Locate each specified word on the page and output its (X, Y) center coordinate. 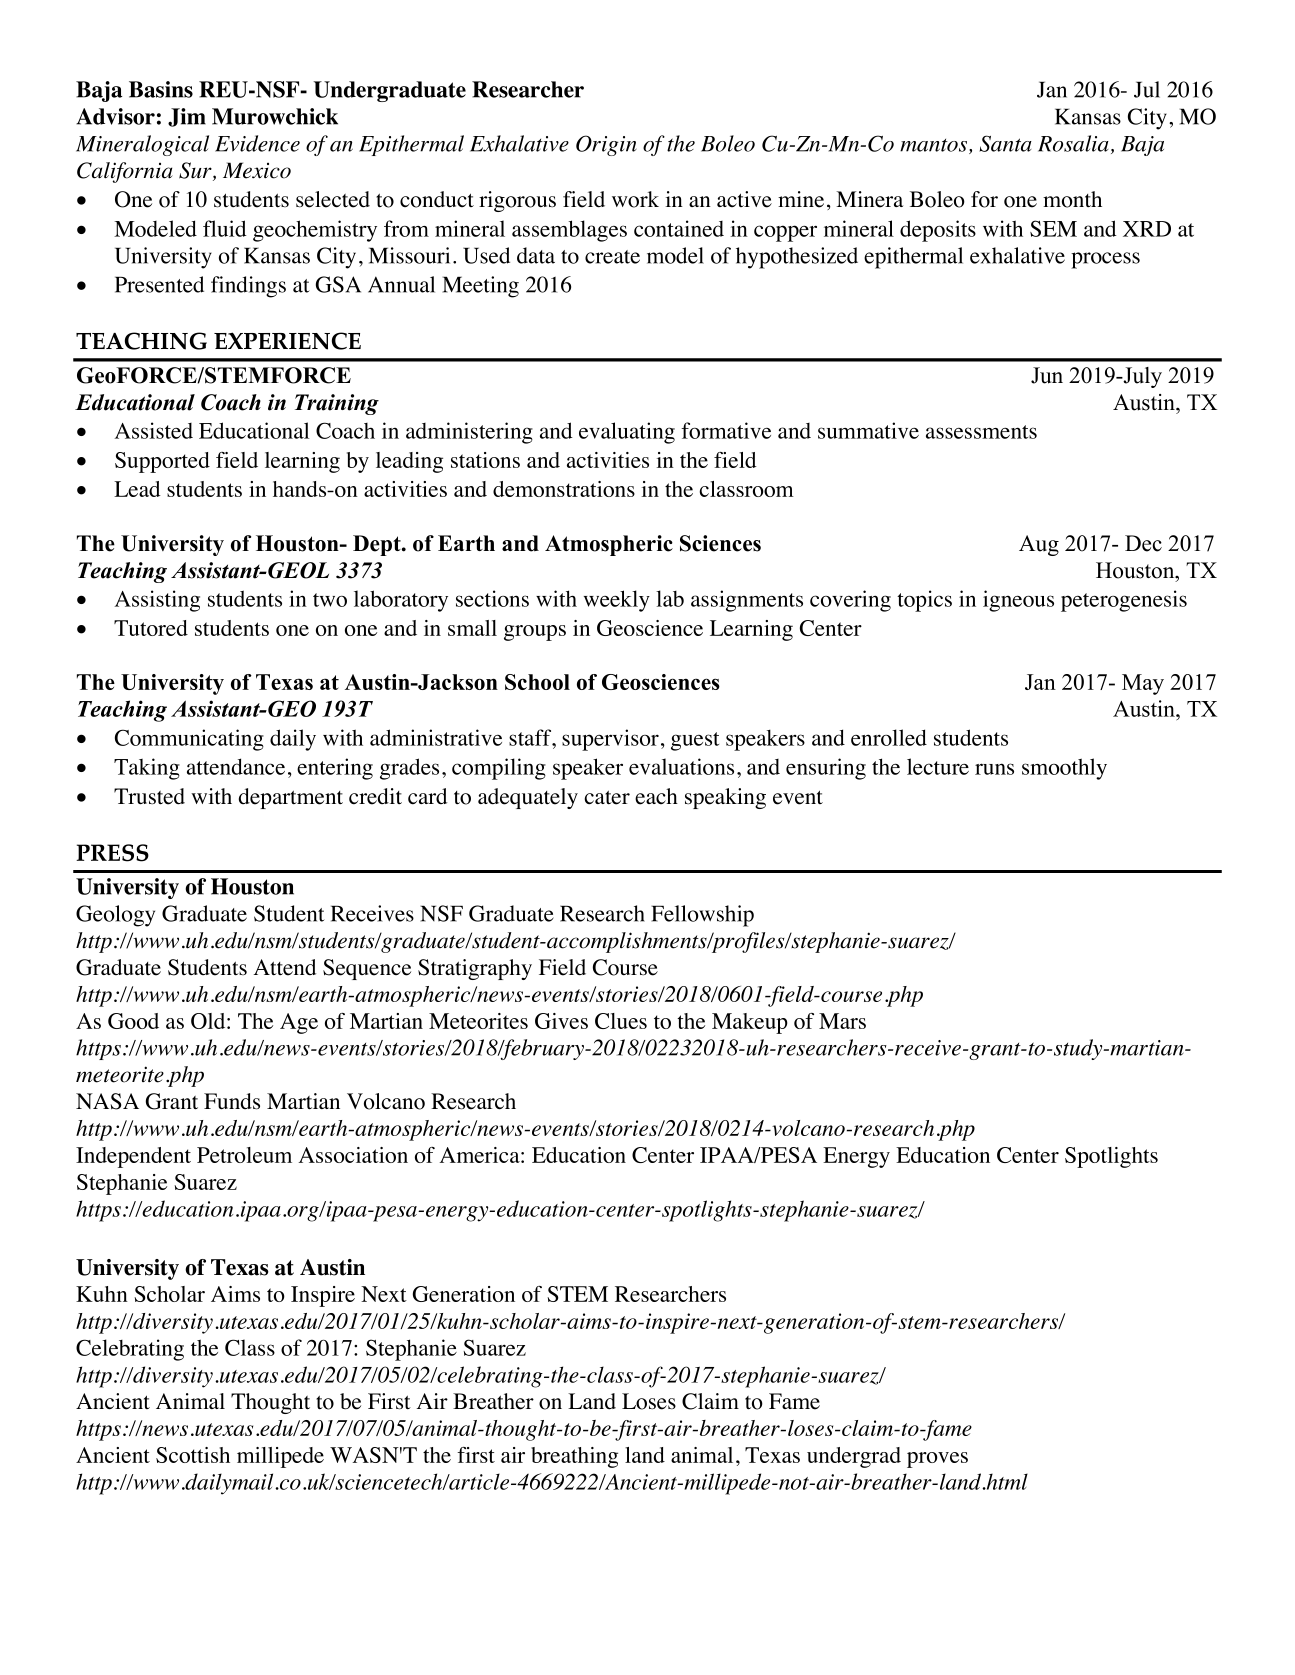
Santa (1005, 143)
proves (937, 1460)
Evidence (257, 143)
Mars (842, 1021)
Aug (1039, 545)
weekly (617, 601)
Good (133, 1021)
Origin (606, 145)
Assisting (157, 601)
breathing (574, 1457)
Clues (621, 1021)
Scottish (193, 1455)
